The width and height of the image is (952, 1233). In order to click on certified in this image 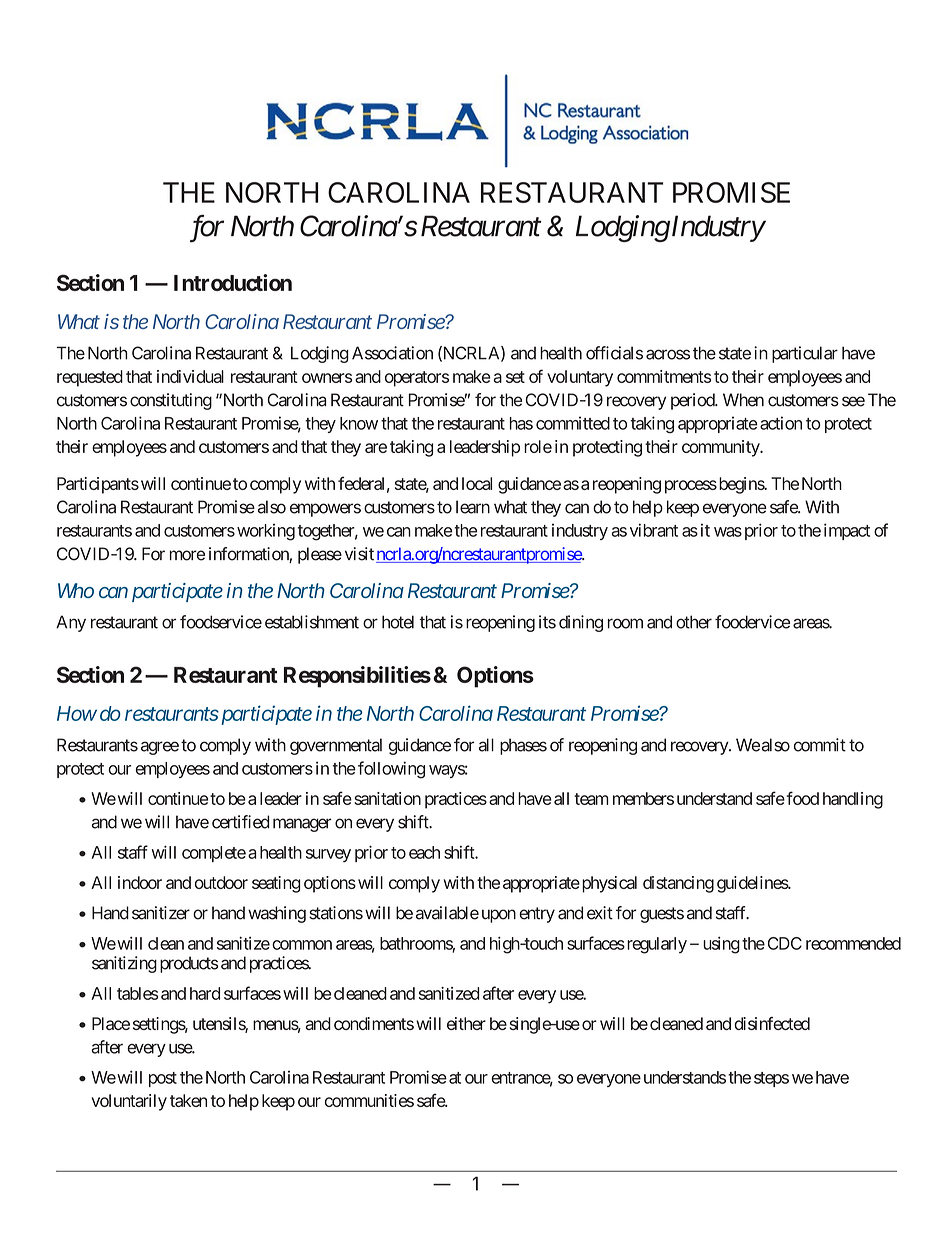, I will do `click(240, 822)`.
